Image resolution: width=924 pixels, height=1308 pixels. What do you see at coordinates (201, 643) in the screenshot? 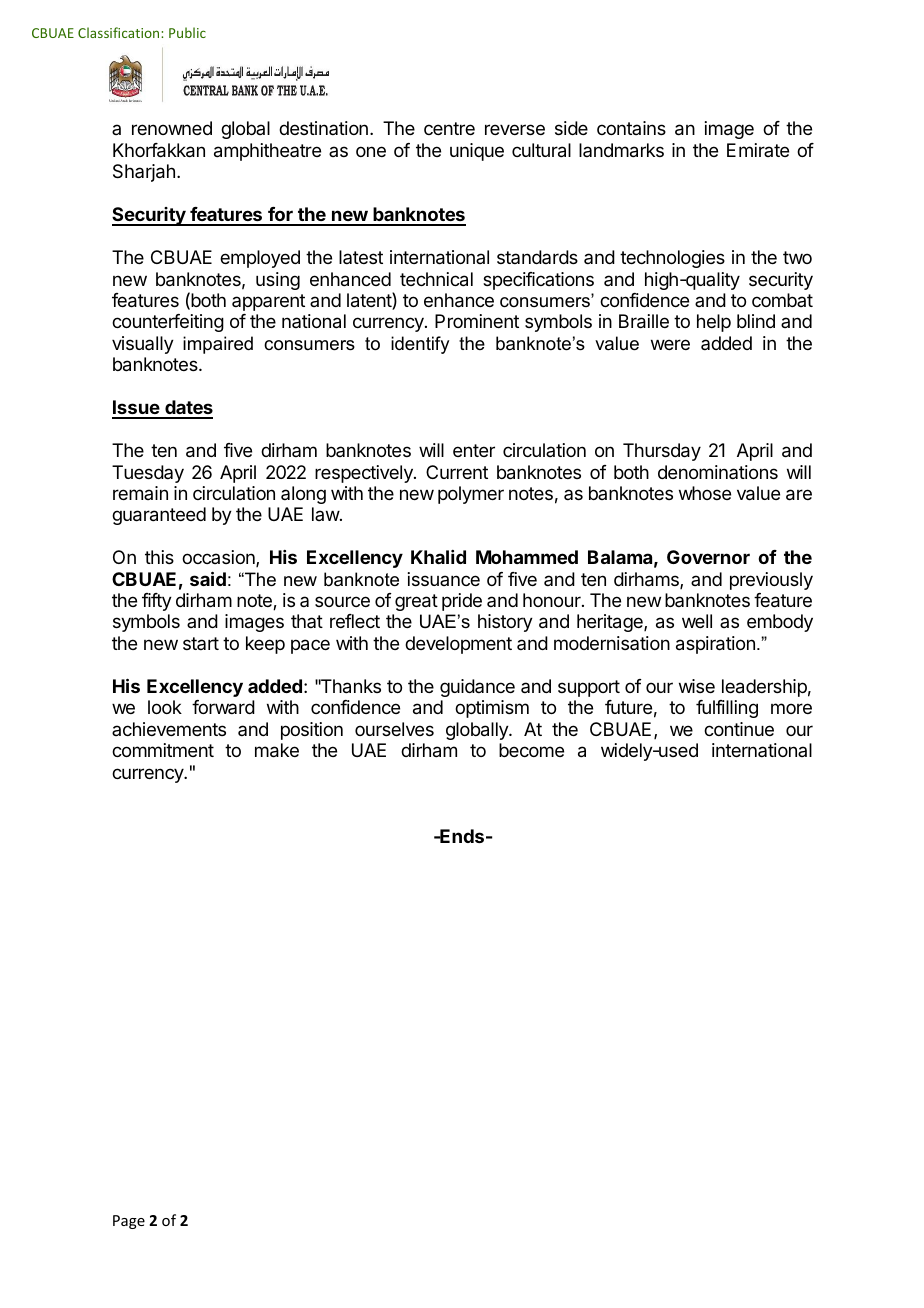
I see `start` at bounding box center [201, 643].
